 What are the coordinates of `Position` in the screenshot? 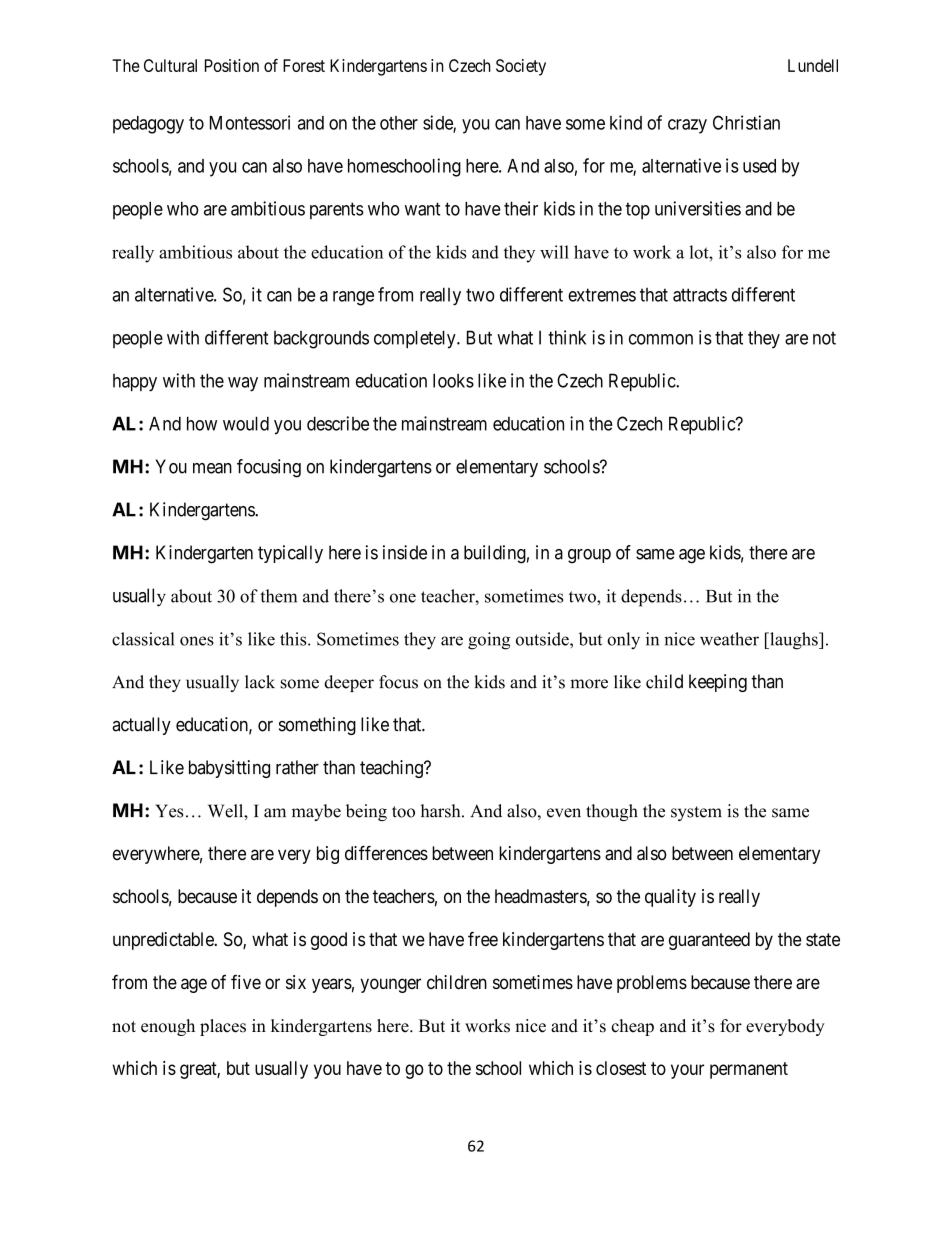 It's located at (232, 65).
